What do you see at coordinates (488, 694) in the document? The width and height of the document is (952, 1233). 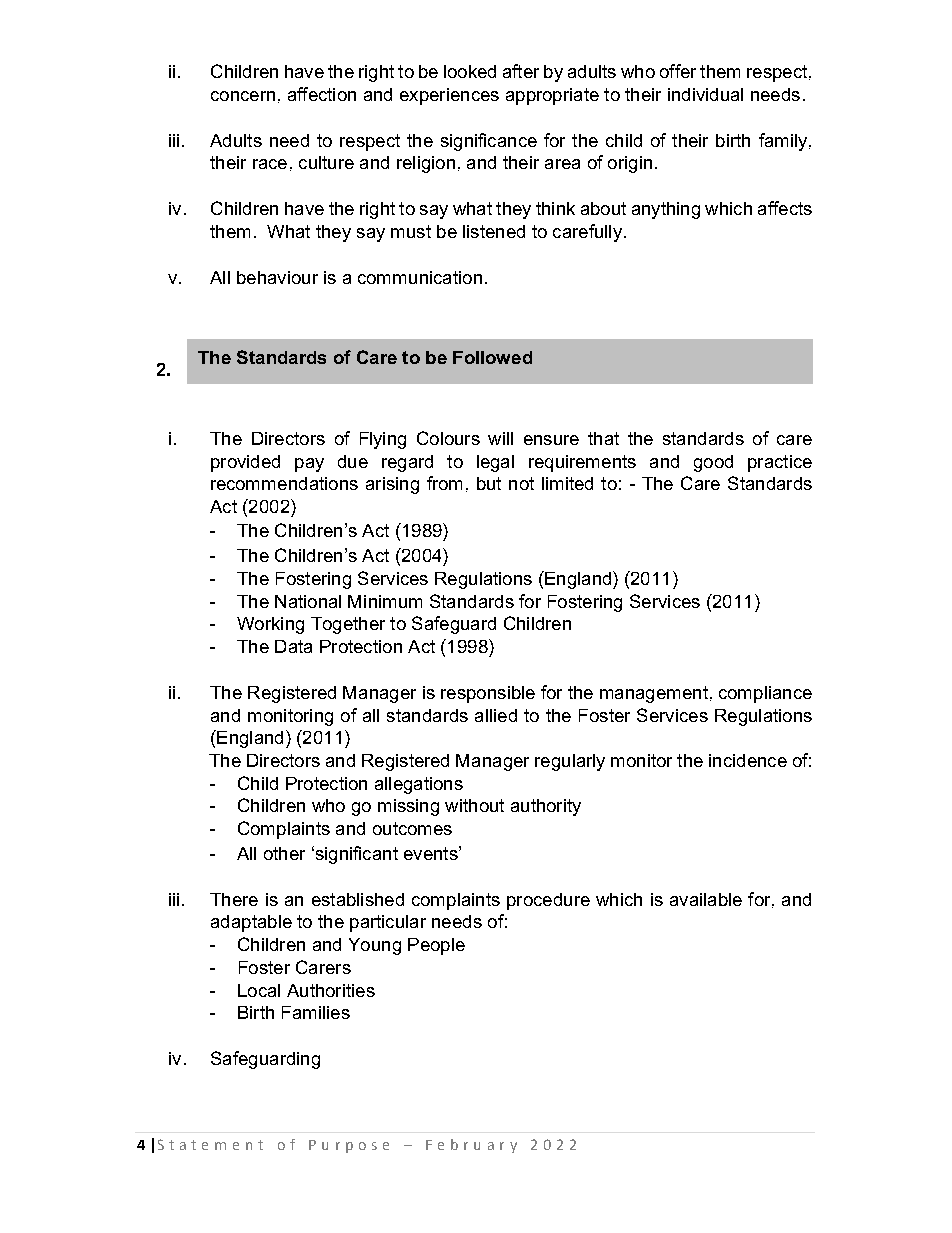 I see `responsible` at bounding box center [488, 694].
